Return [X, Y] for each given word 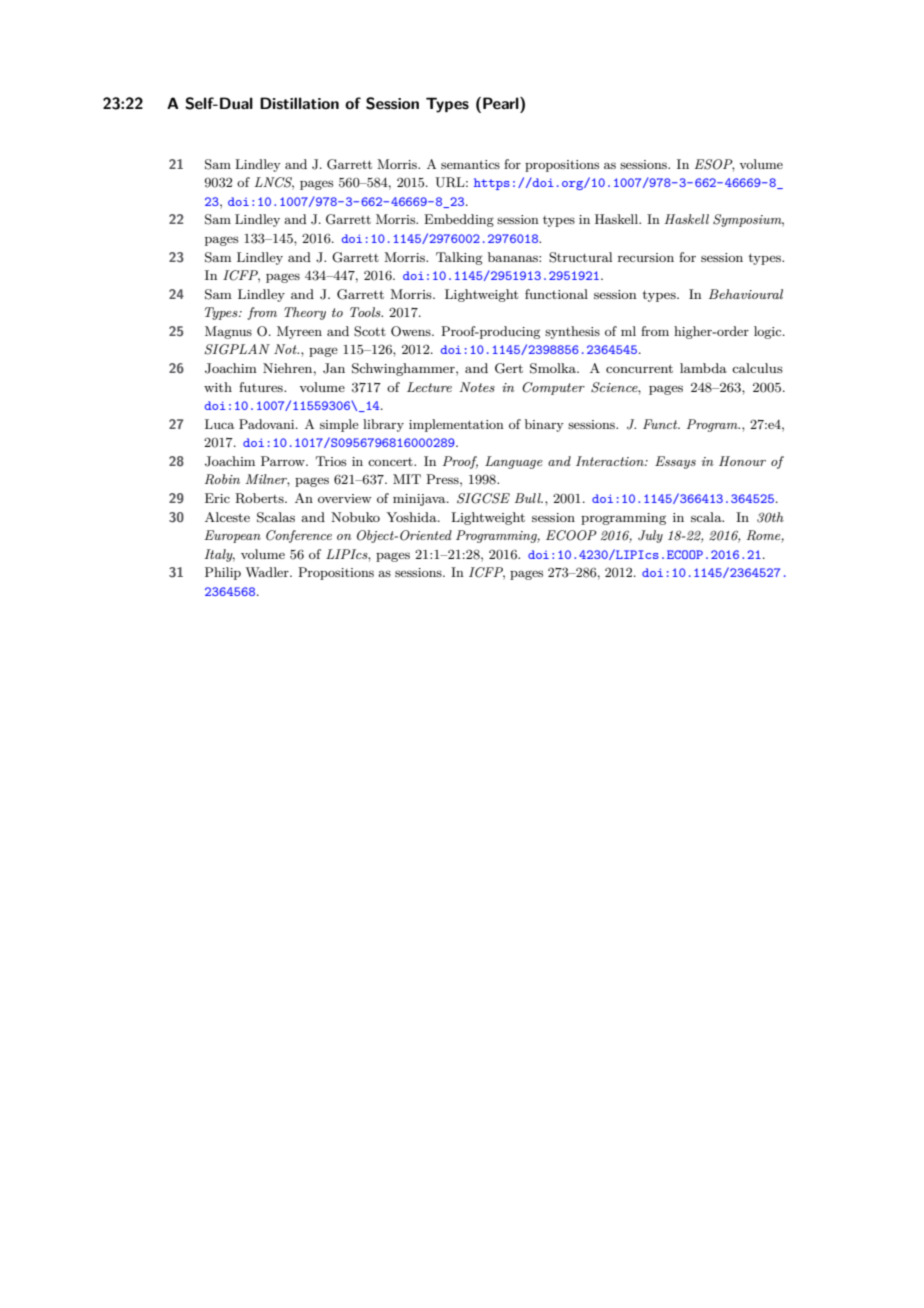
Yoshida [412, 517]
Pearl [502, 103]
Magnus [228, 332]
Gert [509, 368]
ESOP [715, 165]
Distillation [299, 103]
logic [769, 332]
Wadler [268, 572]
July [650, 536]
